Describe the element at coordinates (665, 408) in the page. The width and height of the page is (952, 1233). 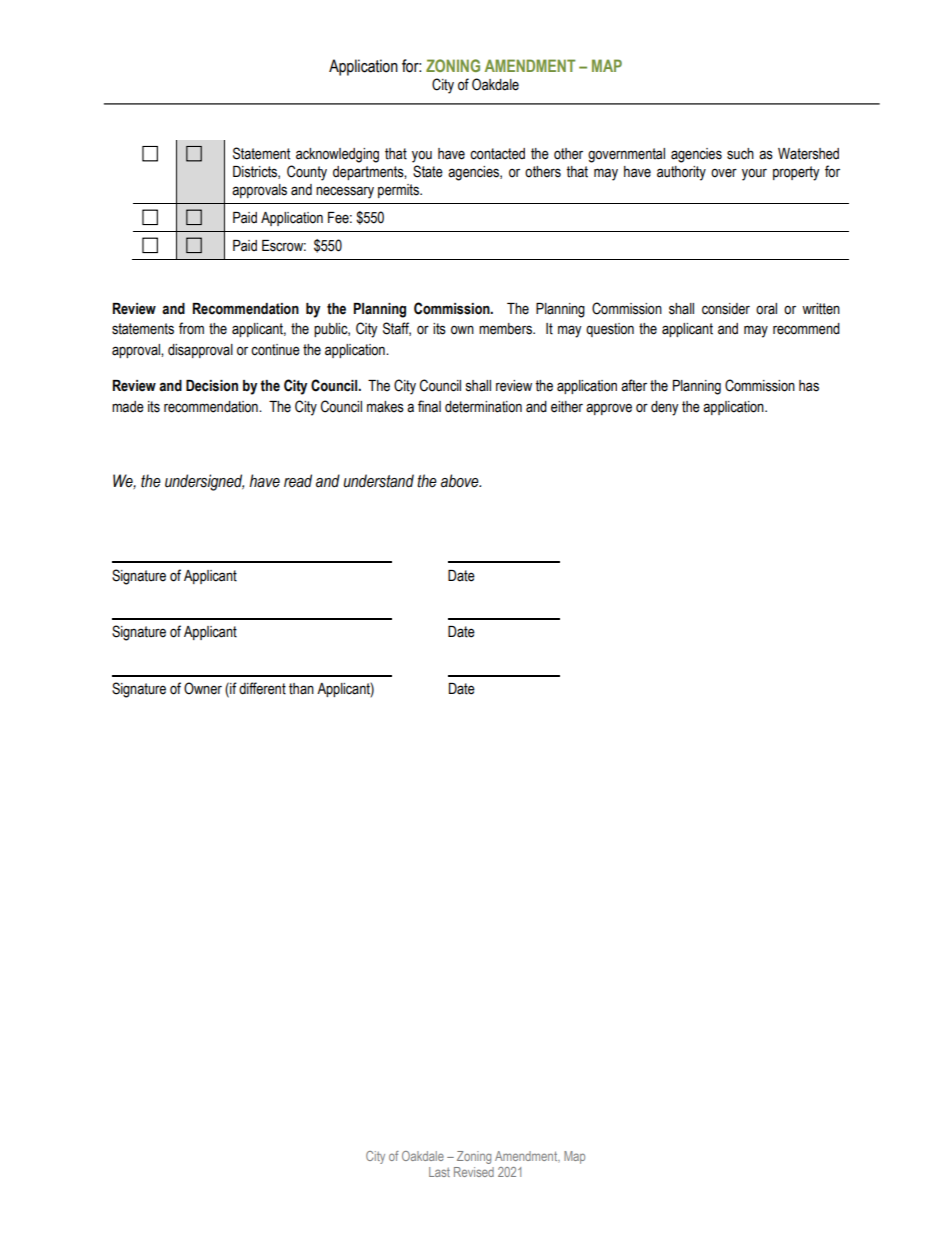
I see `deny` at that location.
